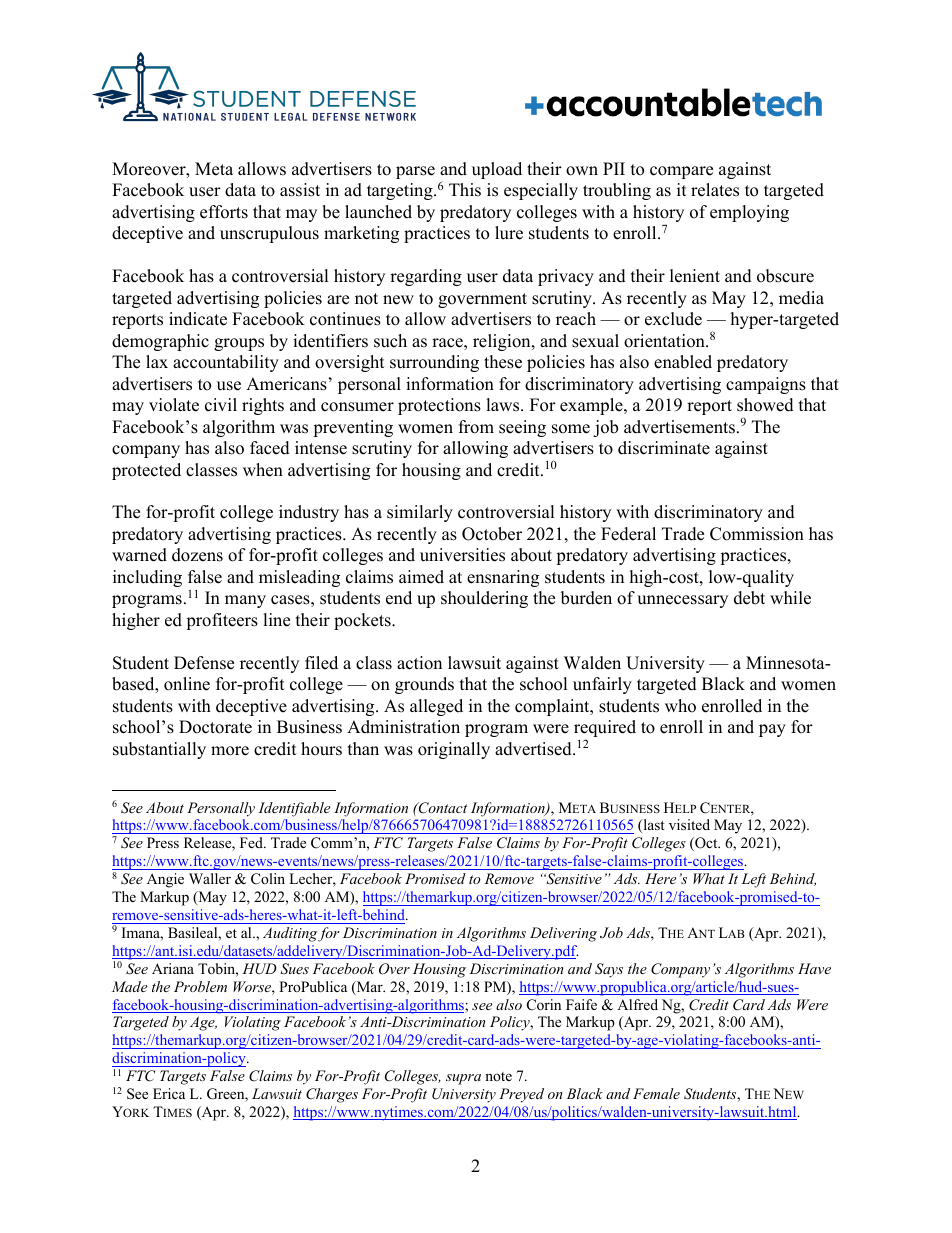 The width and height of the page is (952, 1233). Describe the element at coordinates (715, 190) in the page. I see `relates` at that location.
